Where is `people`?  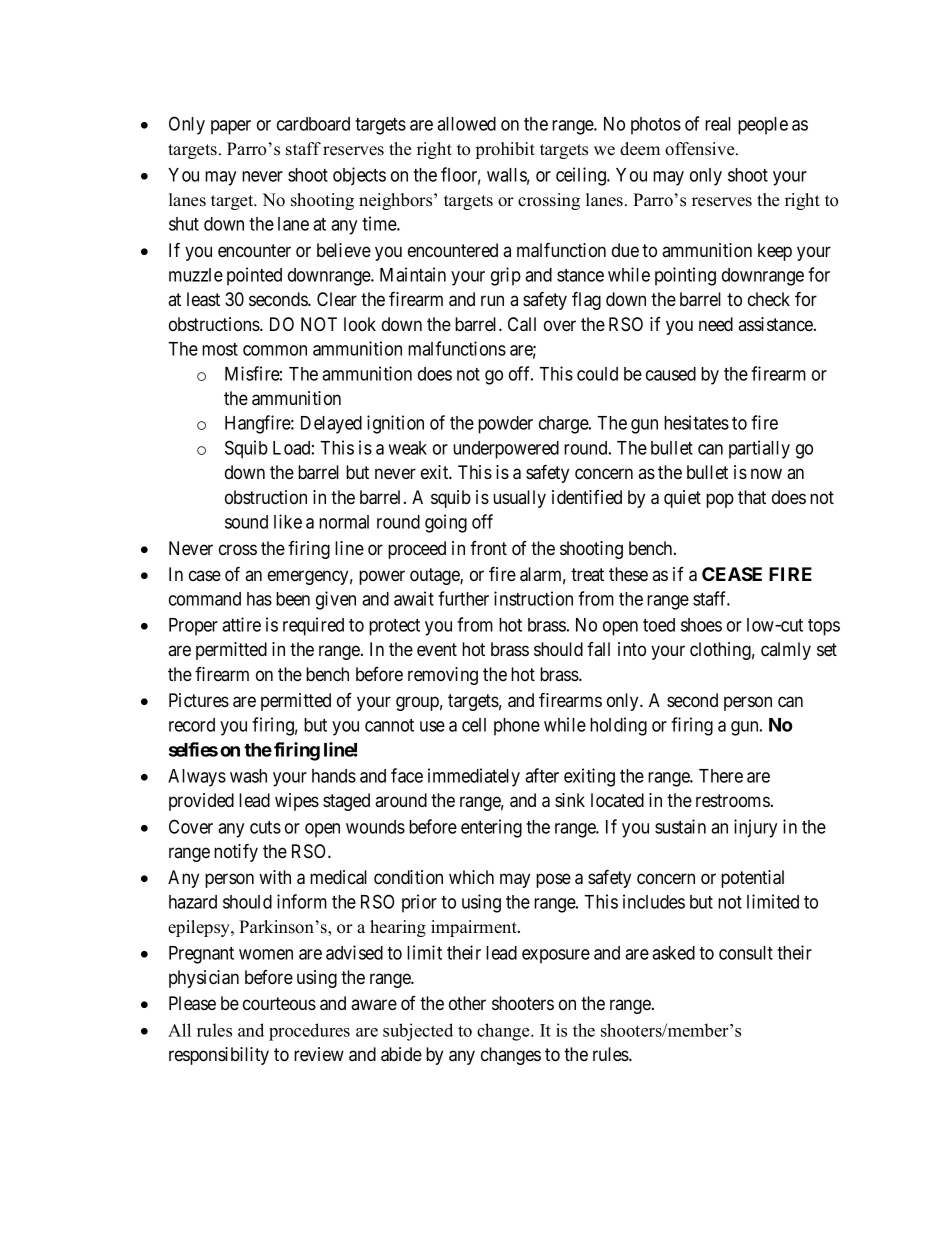
people is located at coordinates (763, 126).
